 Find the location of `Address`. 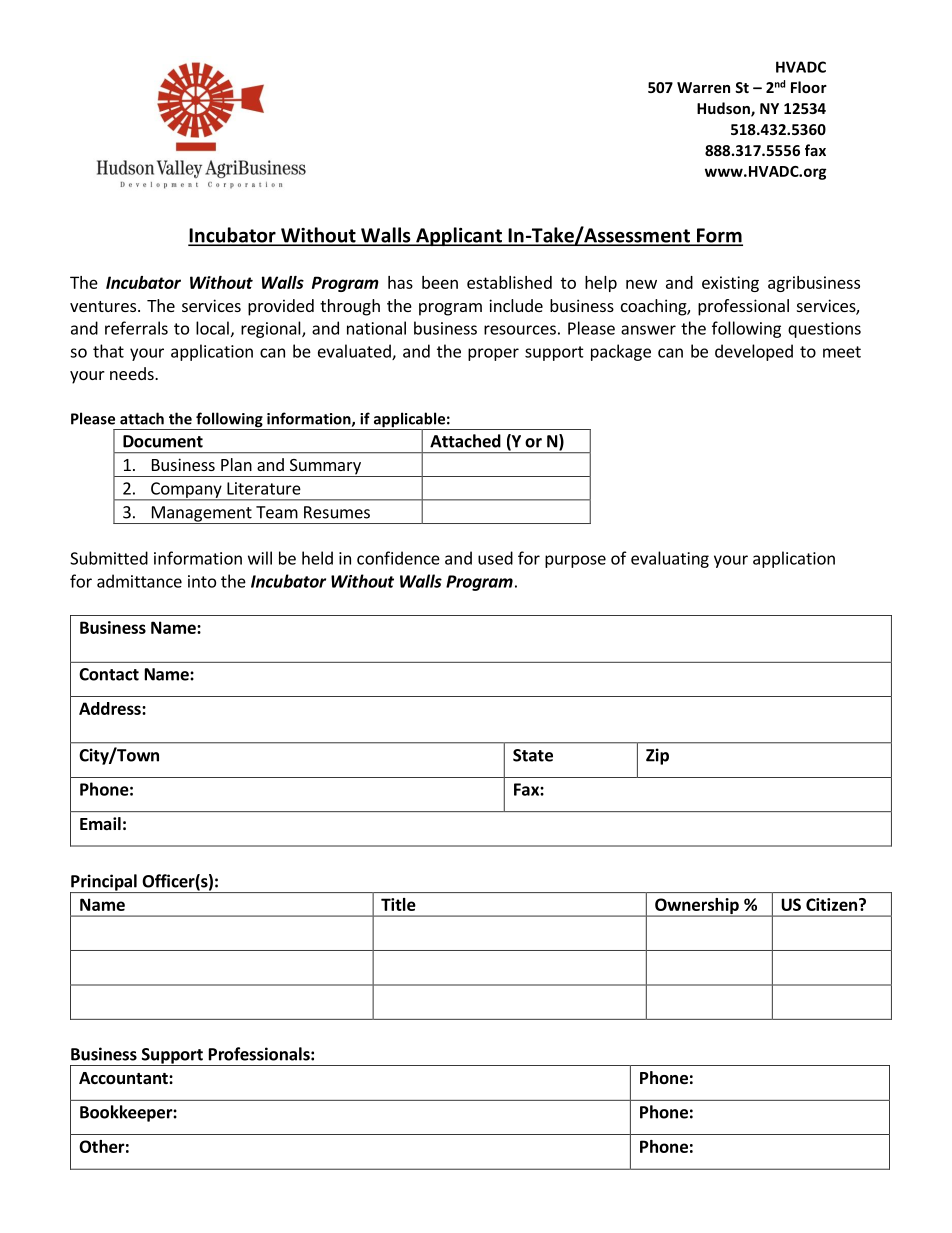

Address is located at coordinates (111, 708).
